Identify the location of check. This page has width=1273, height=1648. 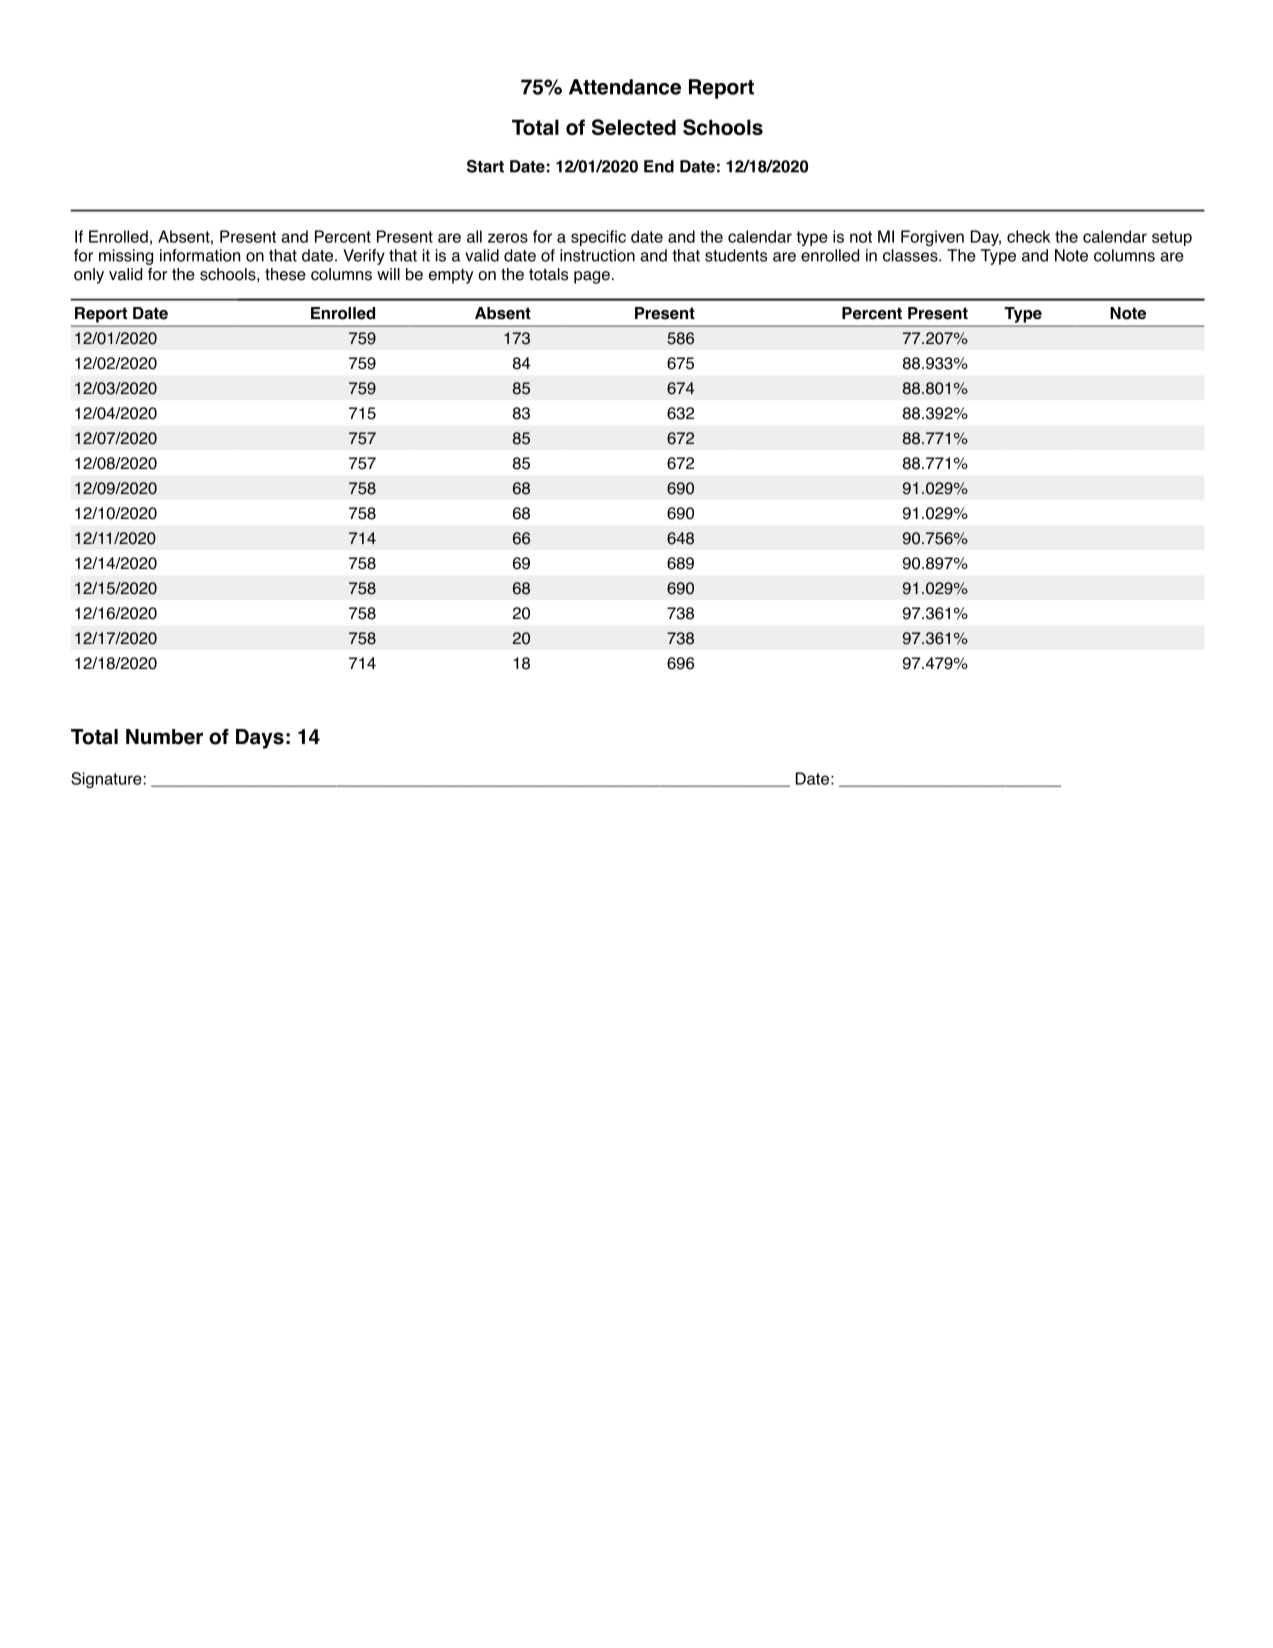
(1028, 236).
